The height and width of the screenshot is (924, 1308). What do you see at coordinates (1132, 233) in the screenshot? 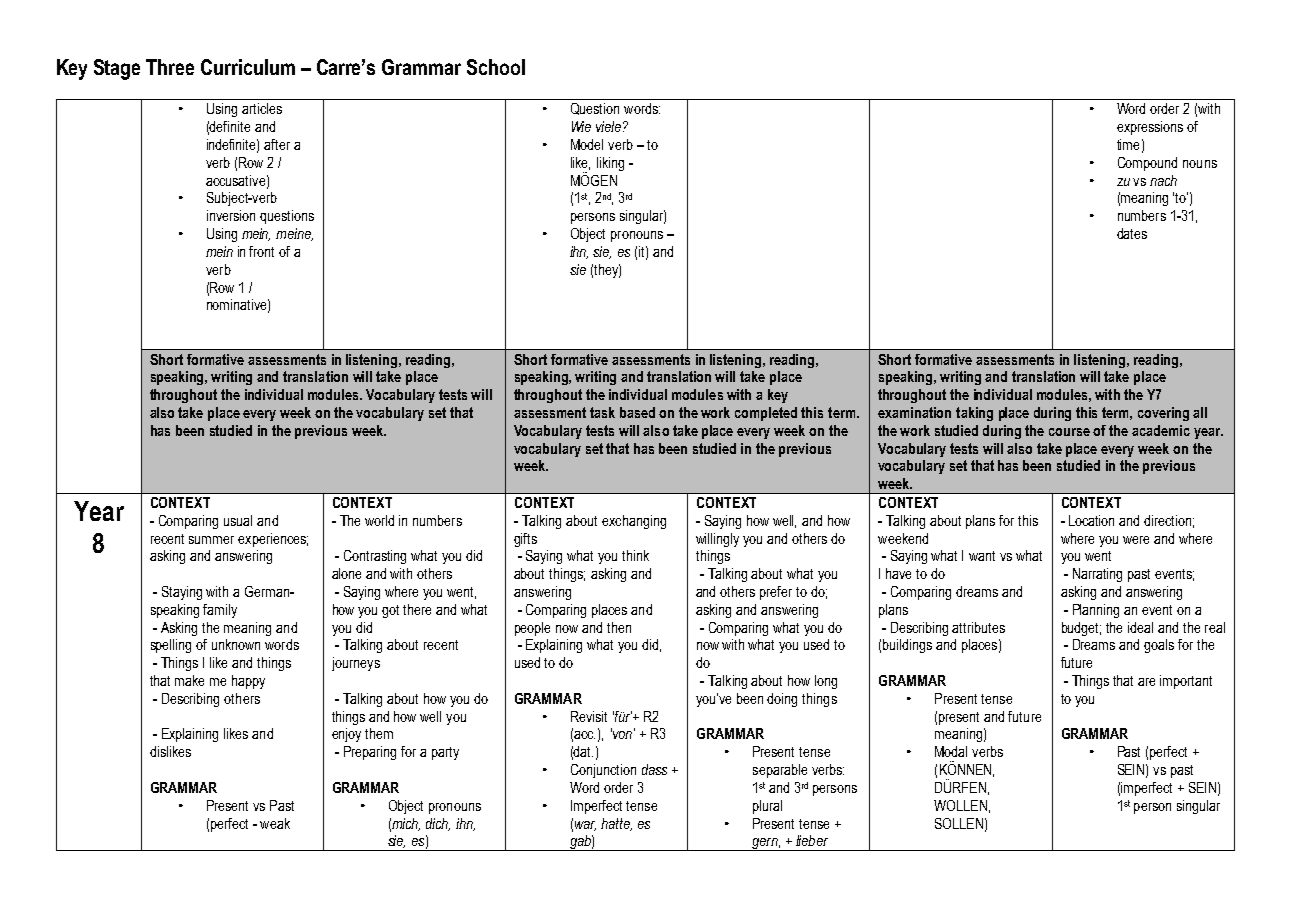
I see `dates` at bounding box center [1132, 233].
